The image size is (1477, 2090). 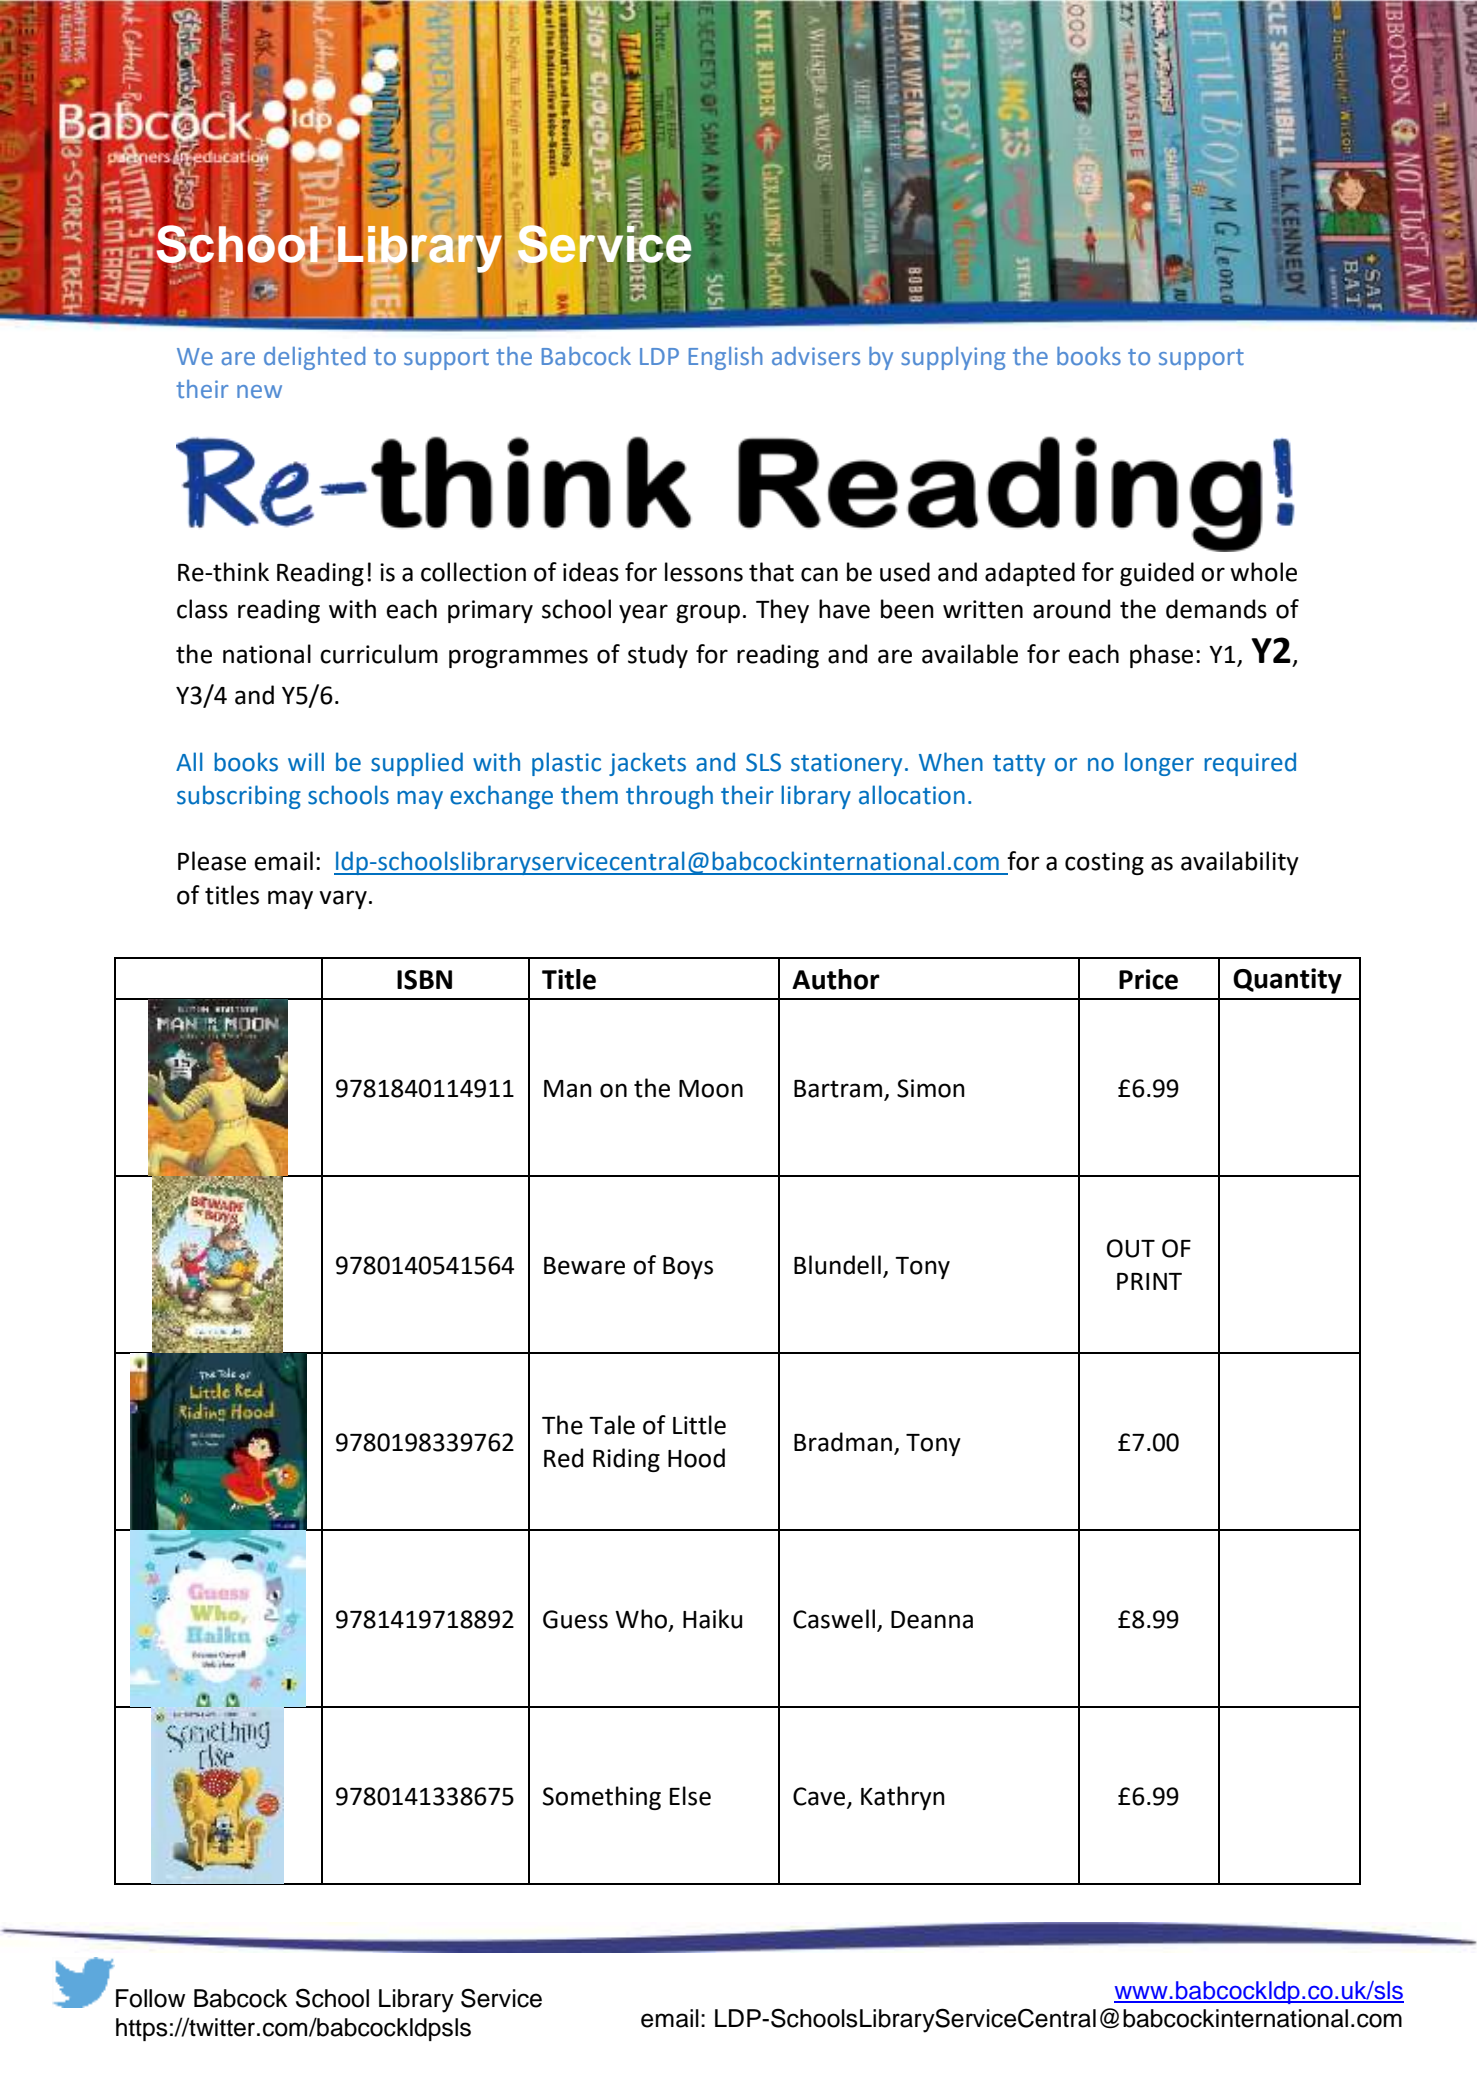 What do you see at coordinates (903, 1798) in the screenshot?
I see `Kathryn` at bounding box center [903, 1798].
